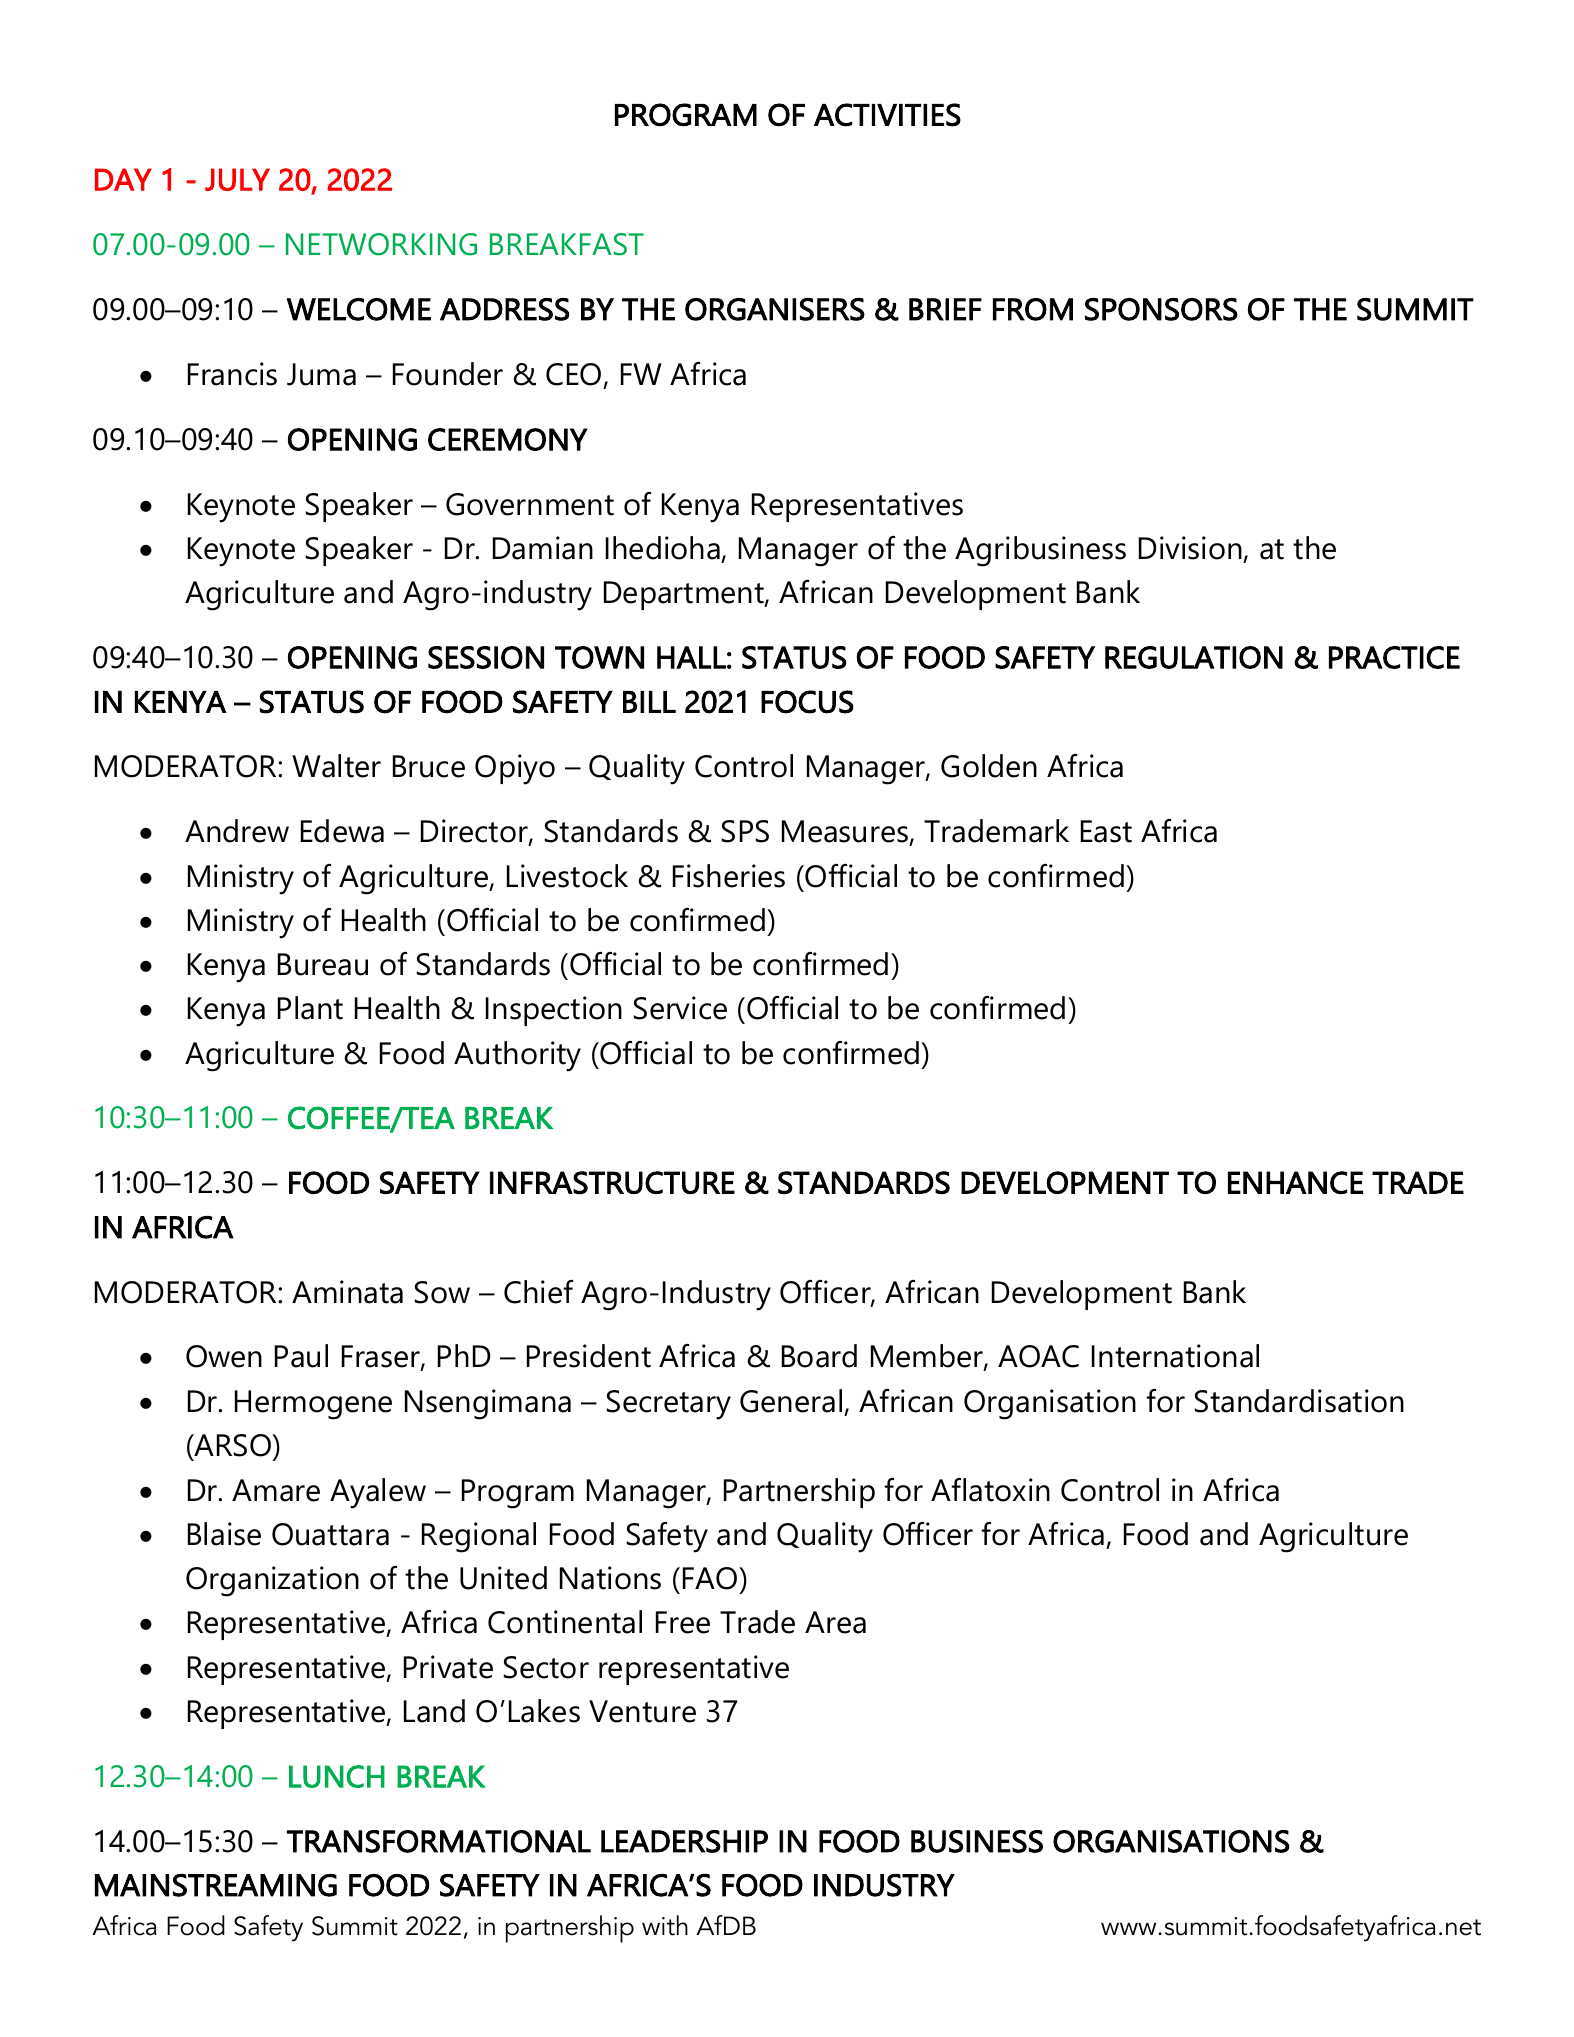 The width and height of the image is (1574, 2037). I want to click on LEADERSHIP, so click(684, 1841).
